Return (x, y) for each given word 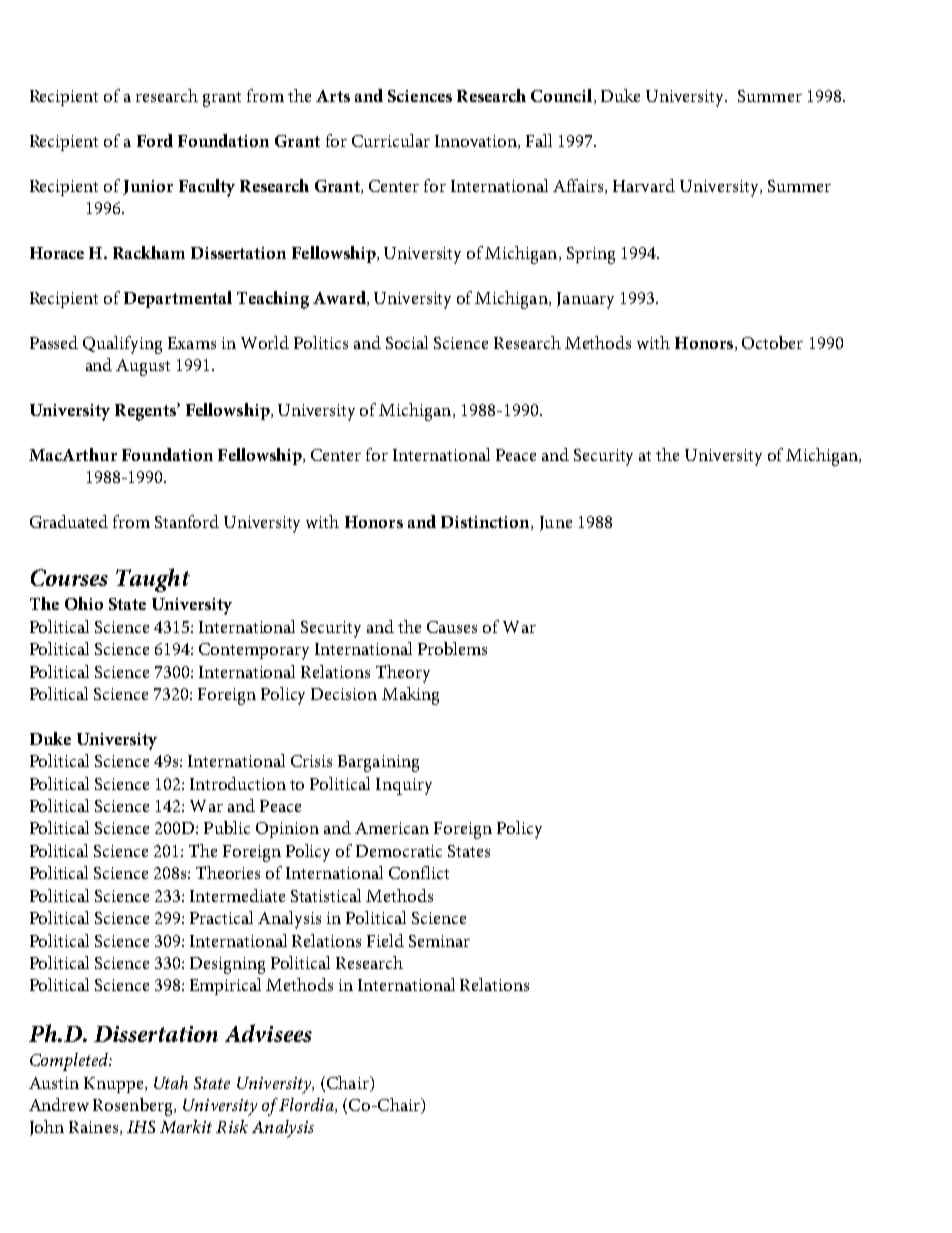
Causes (452, 627)
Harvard (644, 185)
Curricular (391, 140)
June (556, 523)
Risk (232, 1126)
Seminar (439, 941)
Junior (148, 187)
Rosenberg (134, 1107)
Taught (153, 580)
